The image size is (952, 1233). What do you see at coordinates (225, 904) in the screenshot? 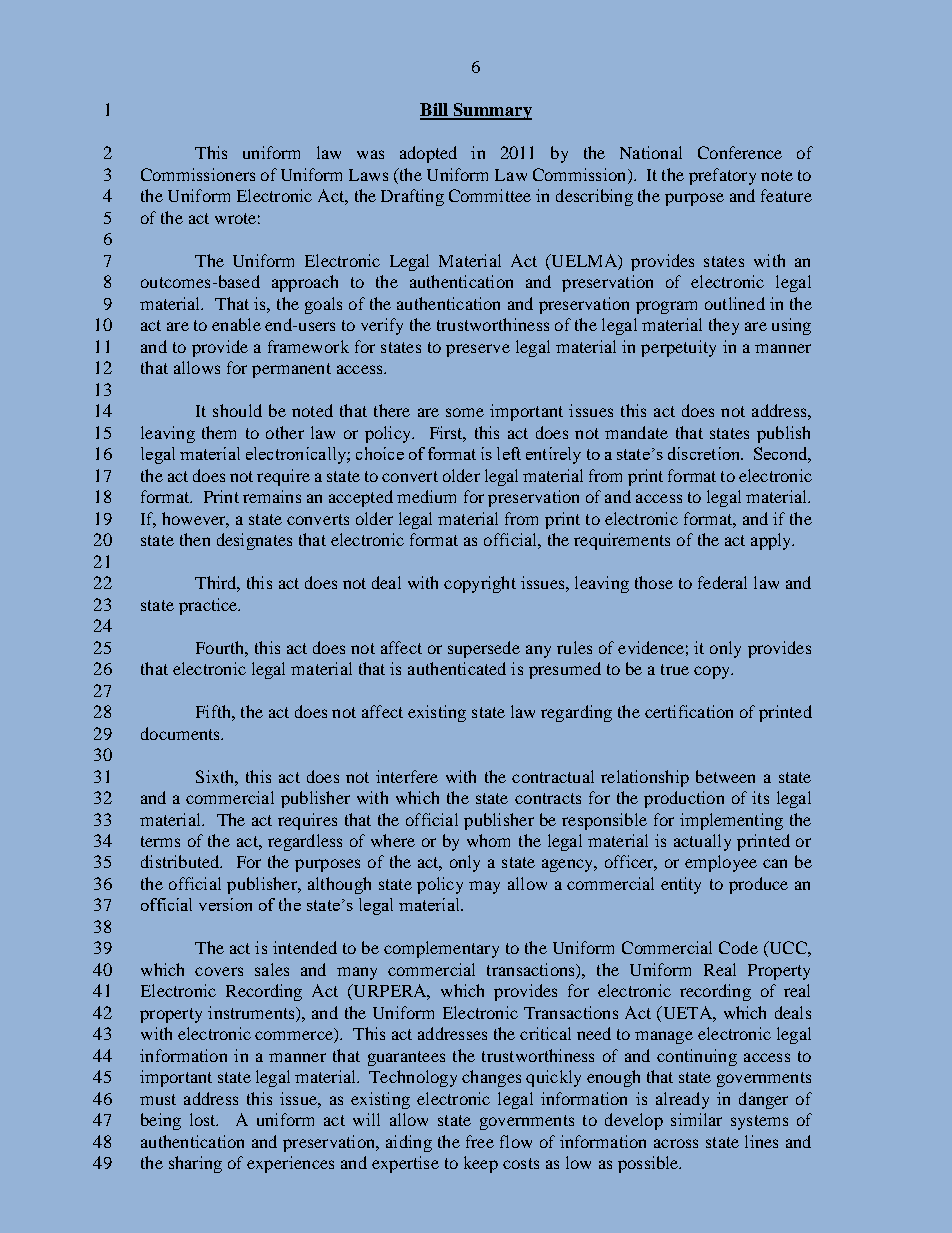
I see `version` at bounding box center [225, 904].
